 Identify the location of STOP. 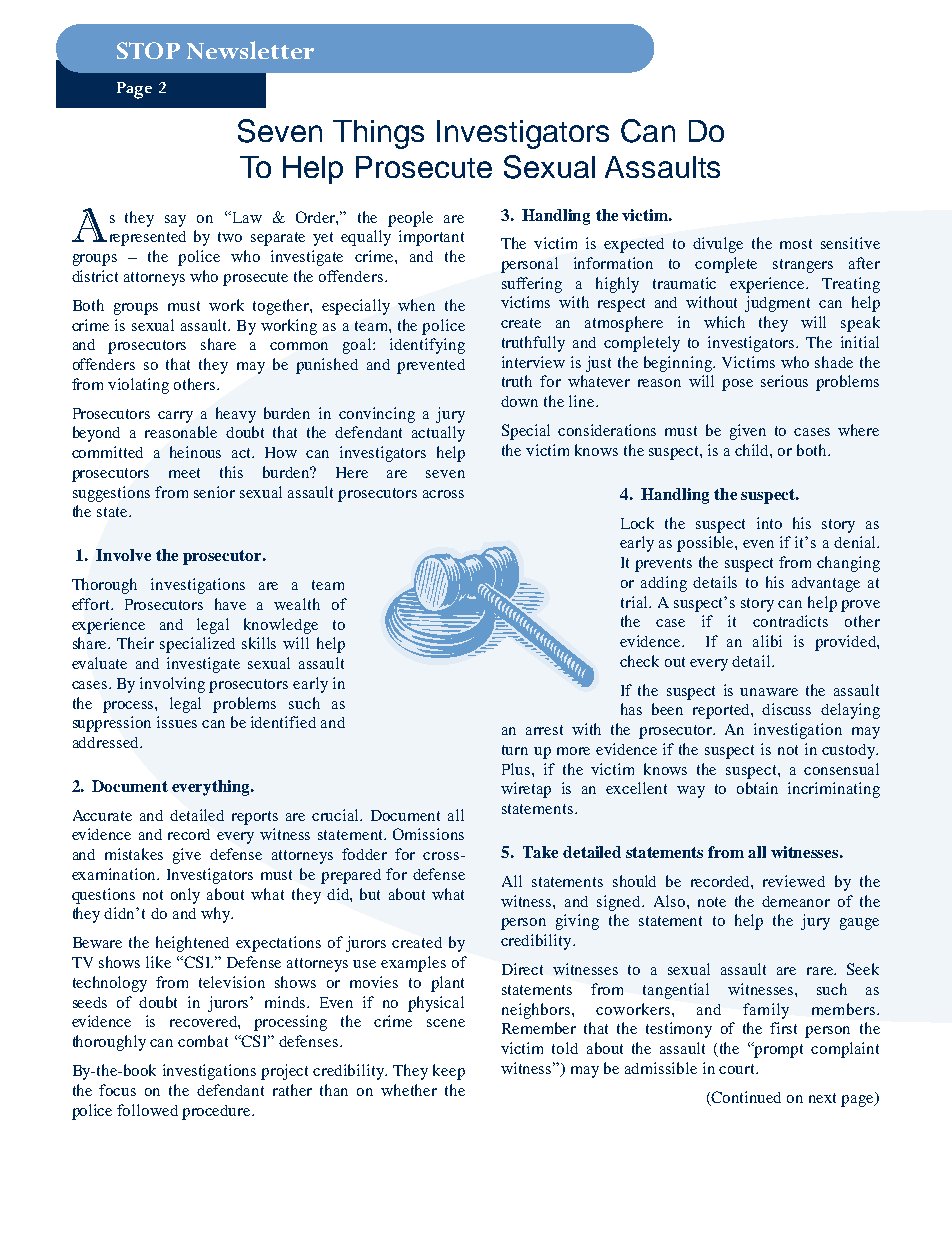
(148, 50).
